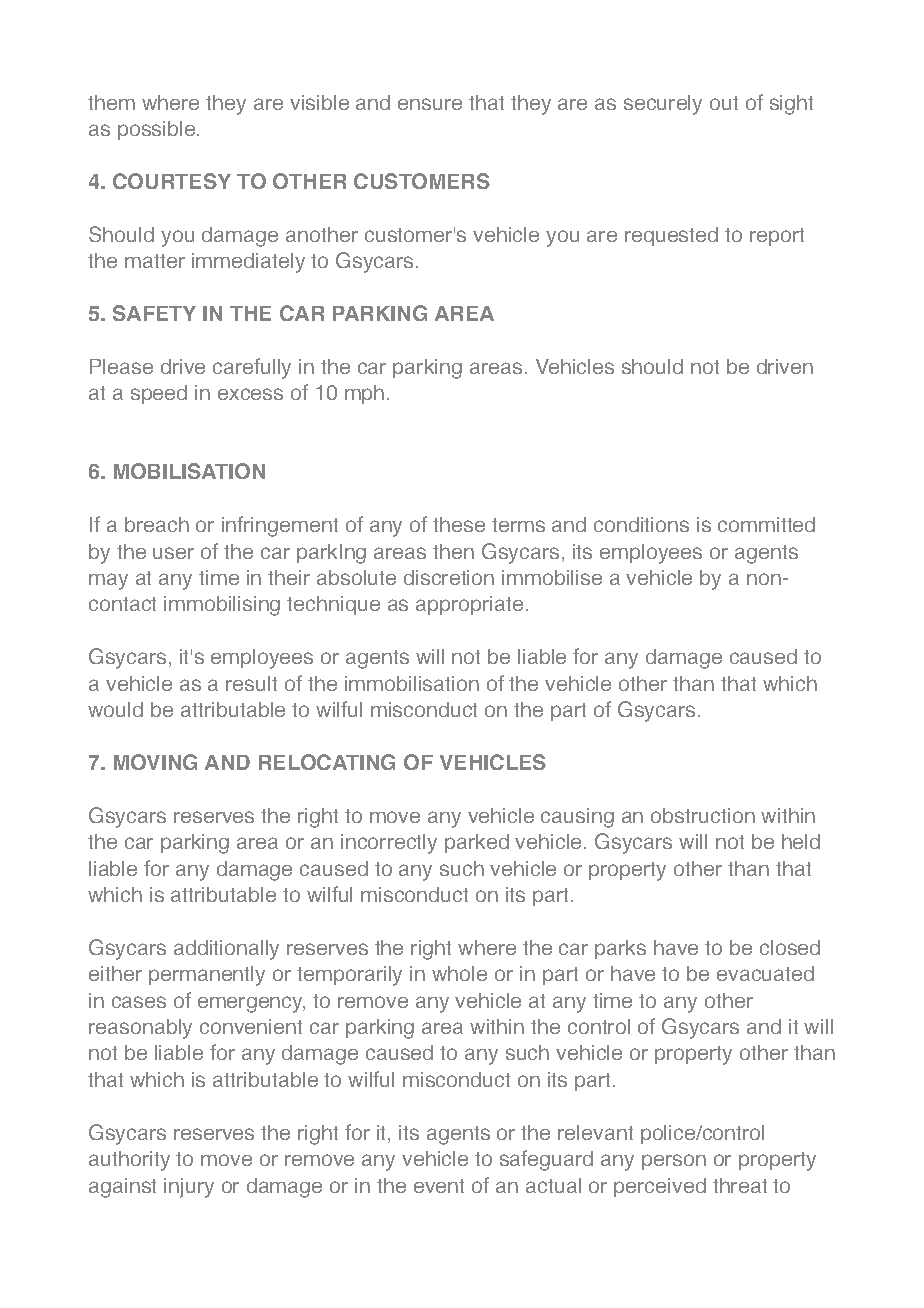 The width and height of the image is (924, 1308). Describe the element at coordinates (477, 843) in the image. I see `parked` at that location.
